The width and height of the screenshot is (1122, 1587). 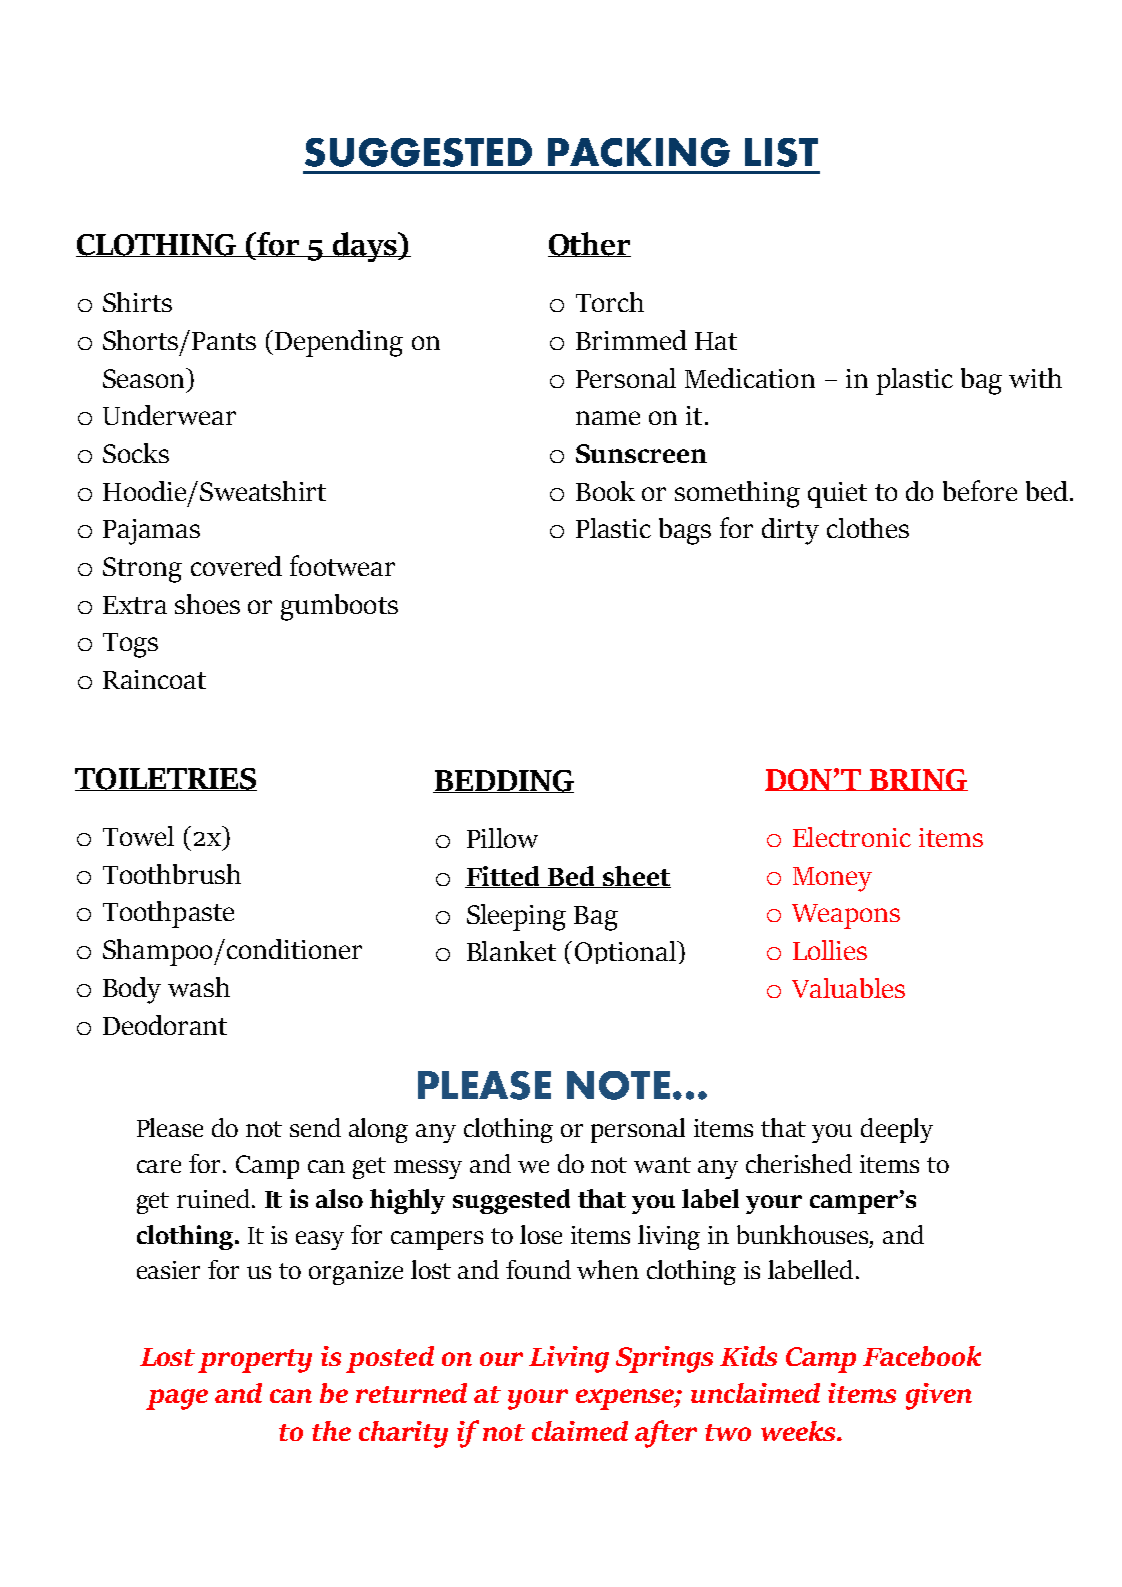 I want to click on BRING, so click(x=918, y=780).
